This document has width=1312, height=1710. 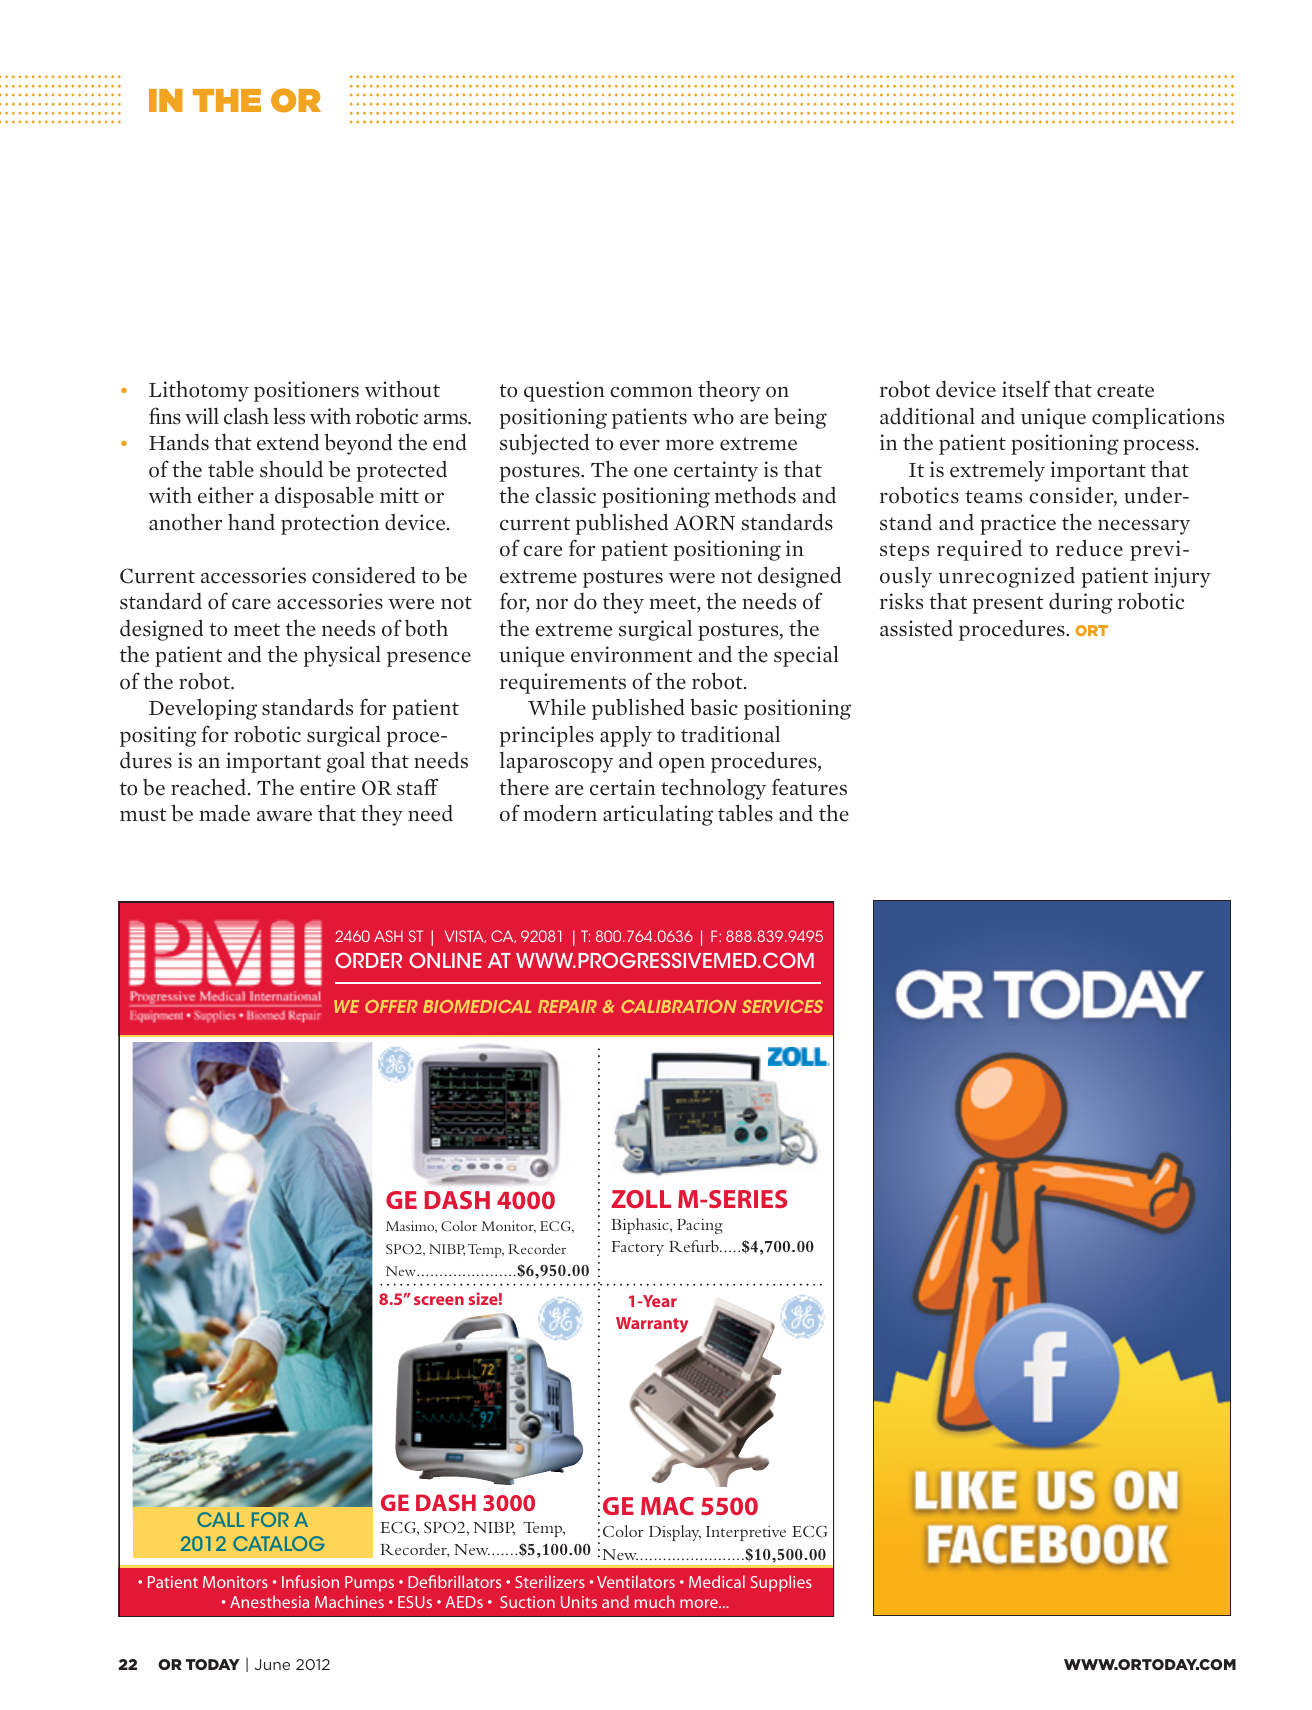 What do you see at coordinates (640, 445) in the document?
I see `ever` at bounding box center [640, 445].
